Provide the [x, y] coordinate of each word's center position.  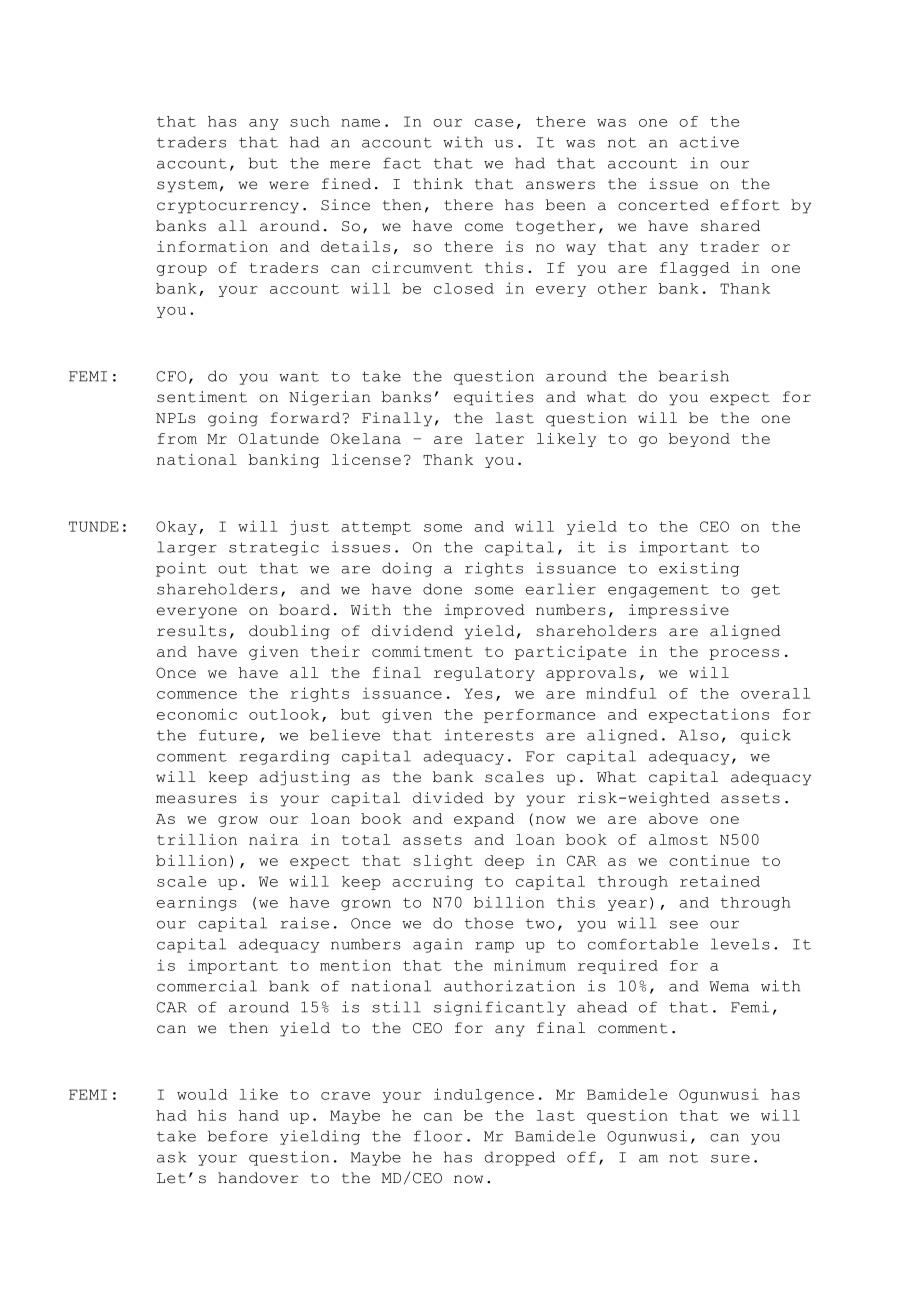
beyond [699, 440]
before [238, 1136]
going [233, 419]
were [289, 185]
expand [484, 820]
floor [438, 1136]
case [494, 123]
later [499, 438]
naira [273, 839]
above [673, 818]
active [709, 142]
